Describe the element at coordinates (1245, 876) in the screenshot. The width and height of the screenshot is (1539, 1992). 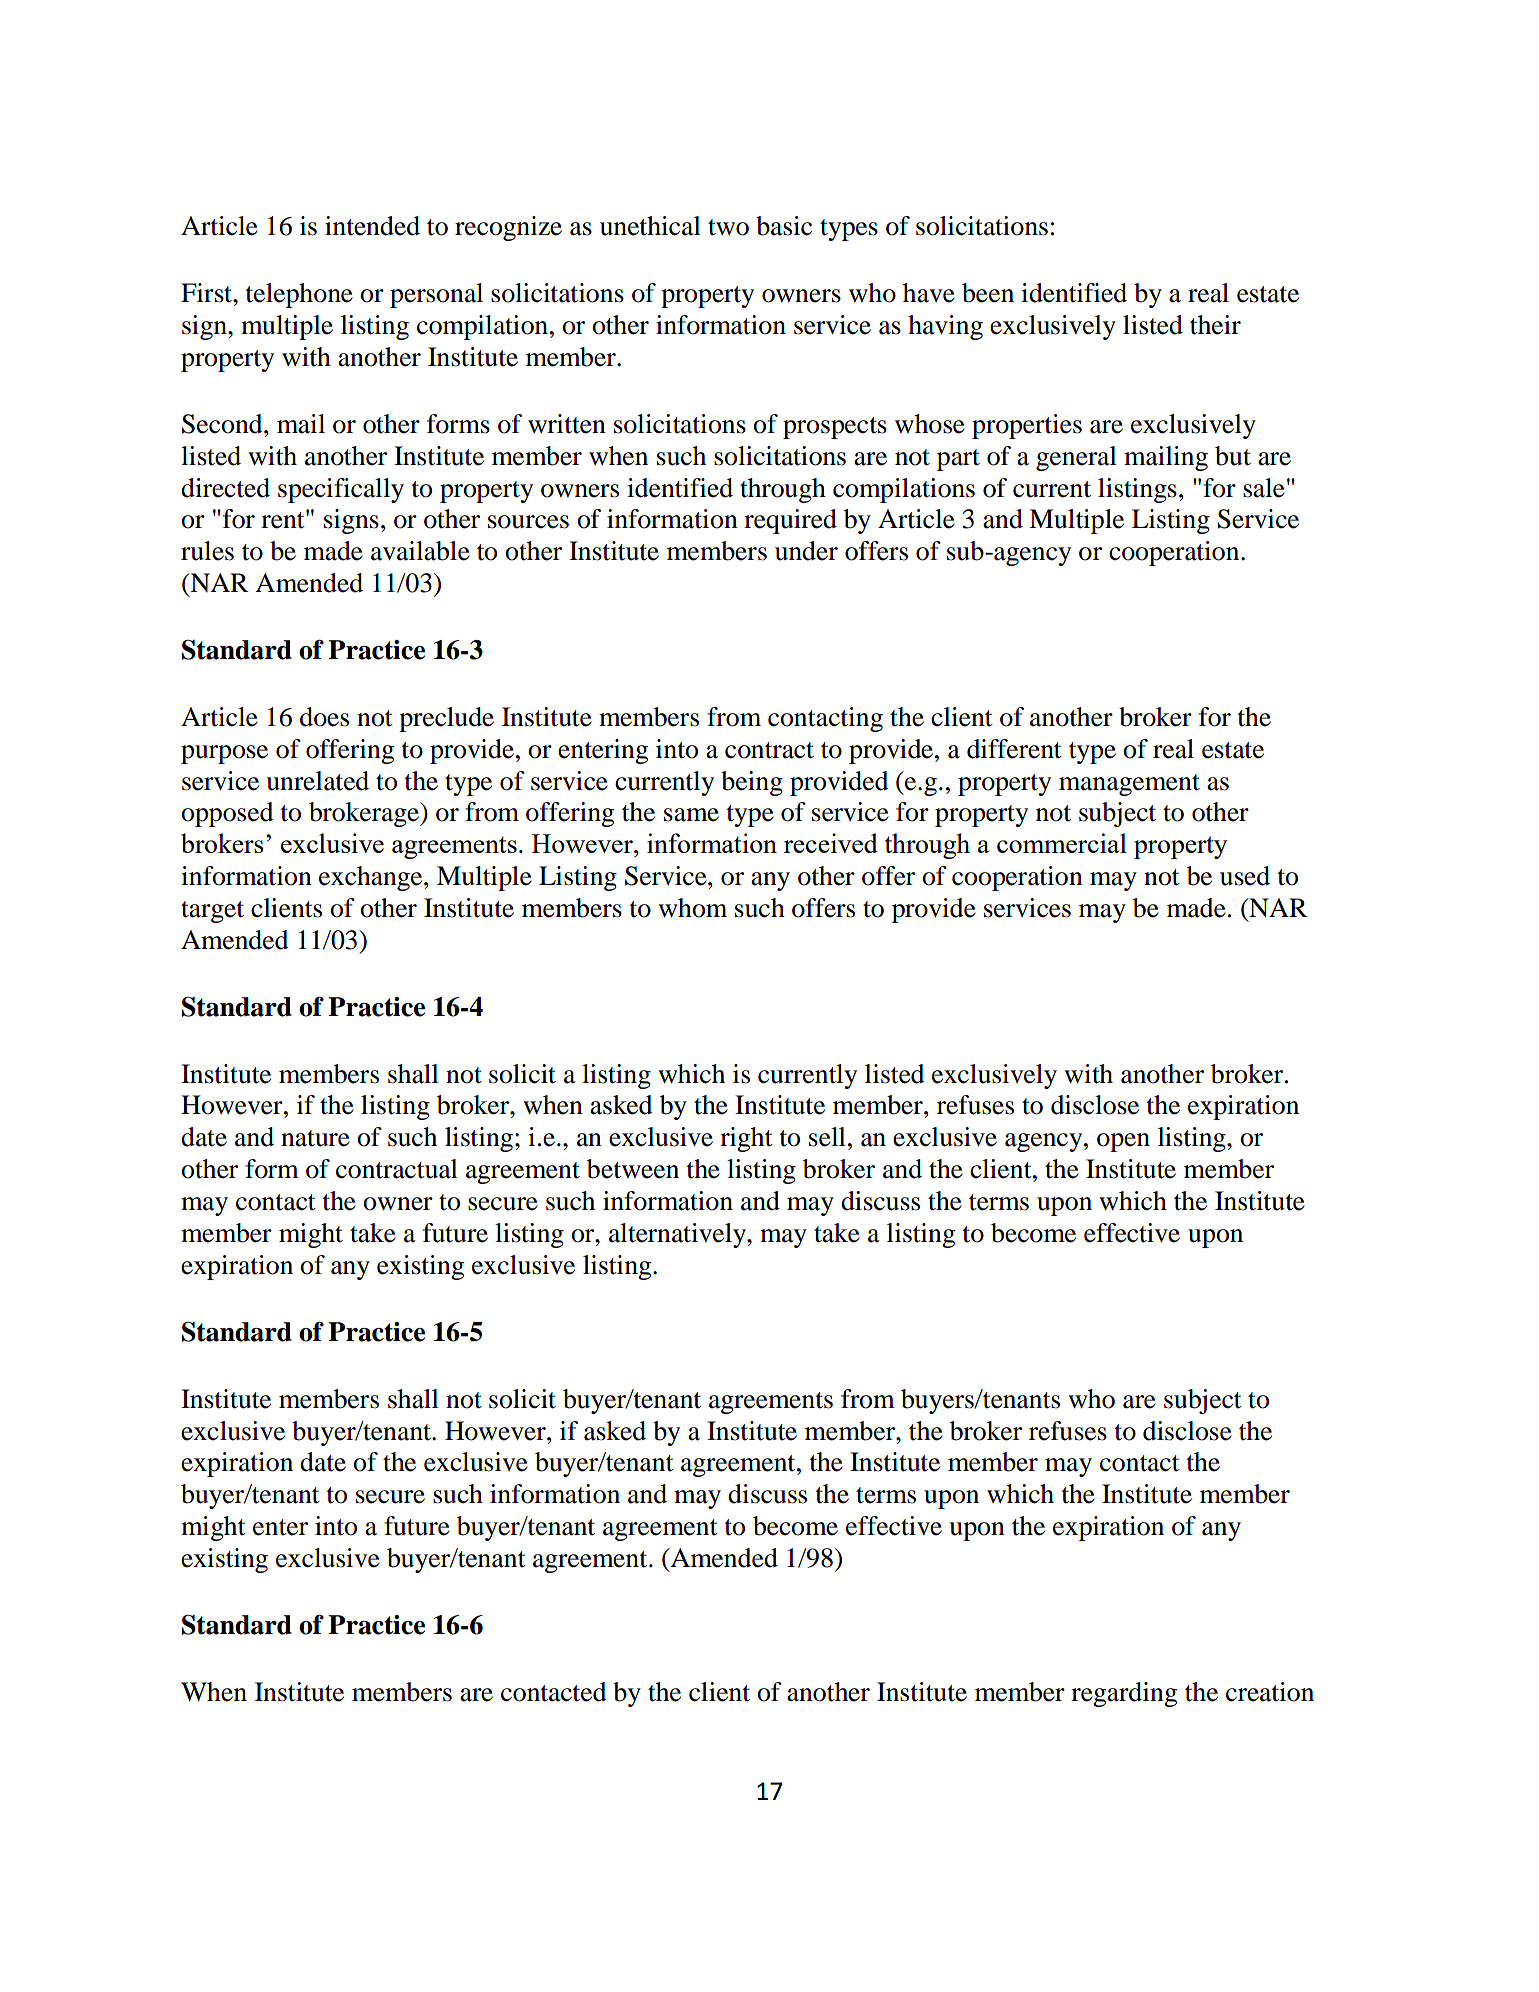
I see `used` at that location.
